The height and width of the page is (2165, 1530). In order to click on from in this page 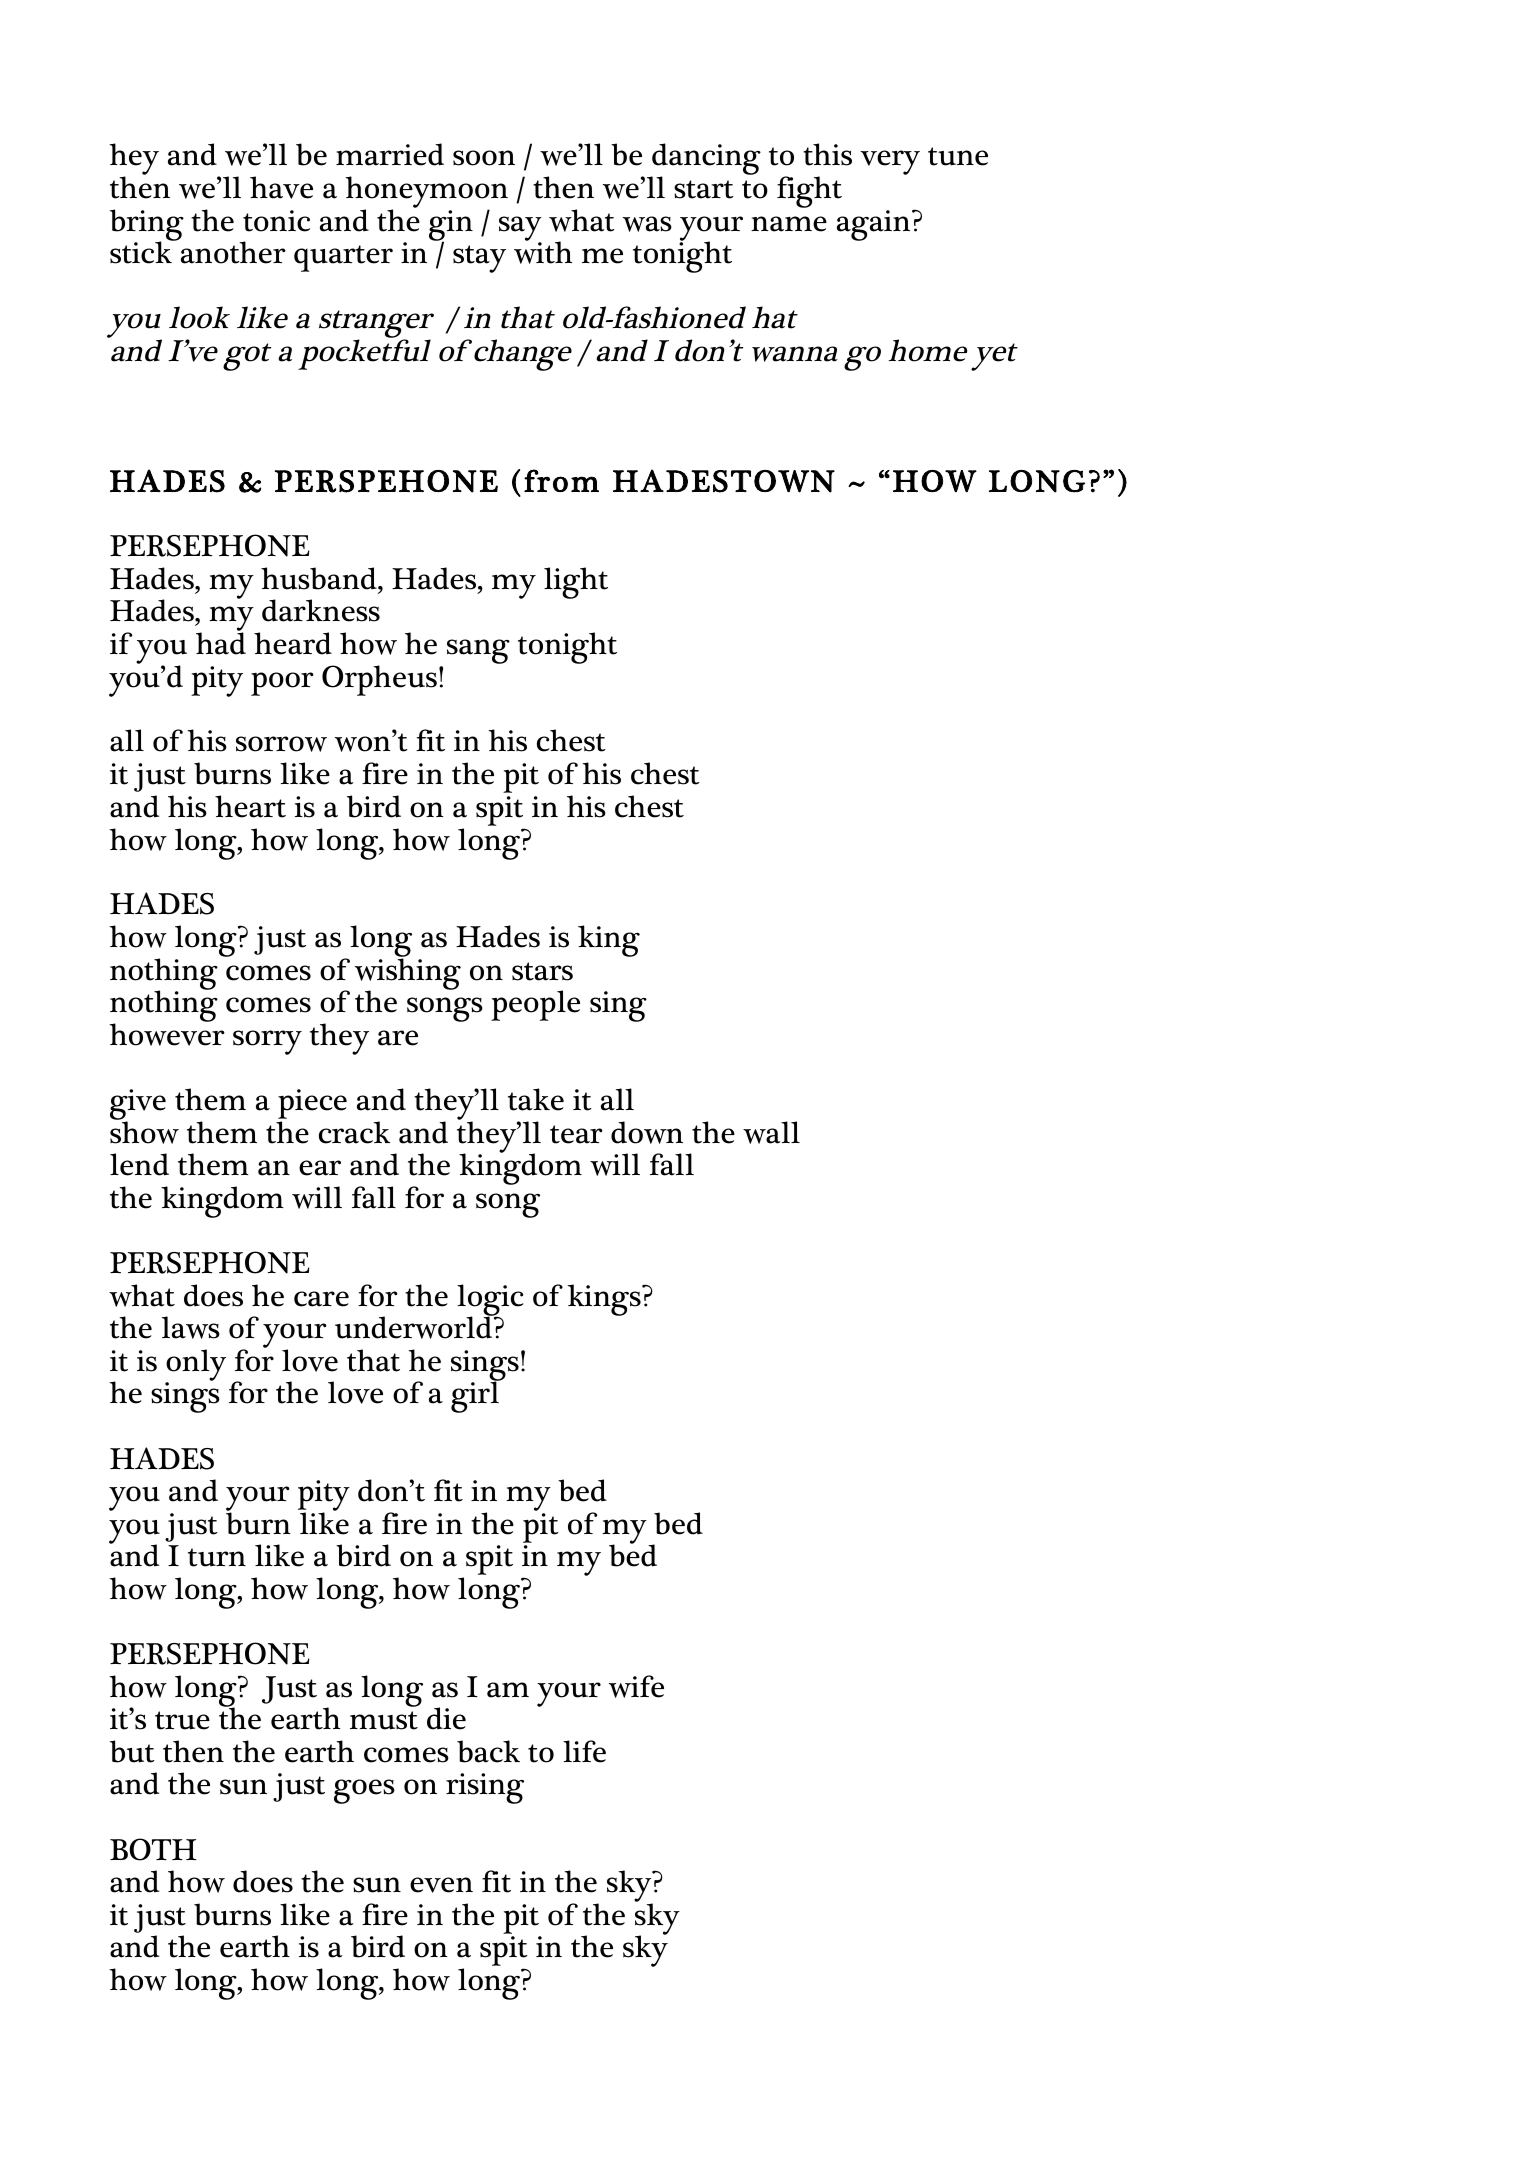, I will do `click(561, 480)`.
